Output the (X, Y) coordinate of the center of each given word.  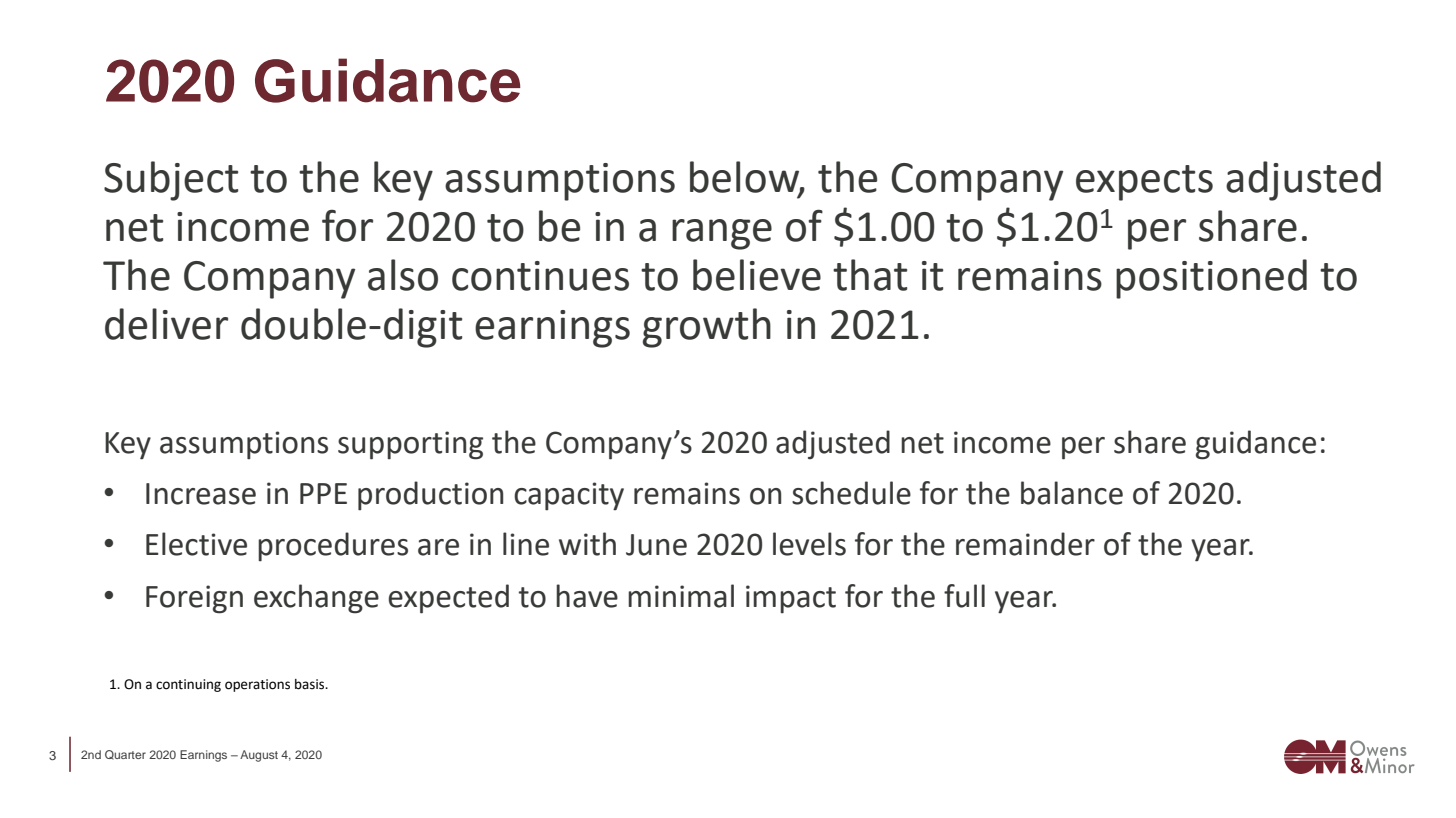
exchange (316, 599)
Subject (171, 181)
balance (1072, 493)
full (964, 596)
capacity (569, 496)
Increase (201, 494)
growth (707, 328)
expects (1144, 183)
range (722, 234)
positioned (1211, 279)
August (259, 756)
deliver (166, 324)
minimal (681, 596)
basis (311, 684)
